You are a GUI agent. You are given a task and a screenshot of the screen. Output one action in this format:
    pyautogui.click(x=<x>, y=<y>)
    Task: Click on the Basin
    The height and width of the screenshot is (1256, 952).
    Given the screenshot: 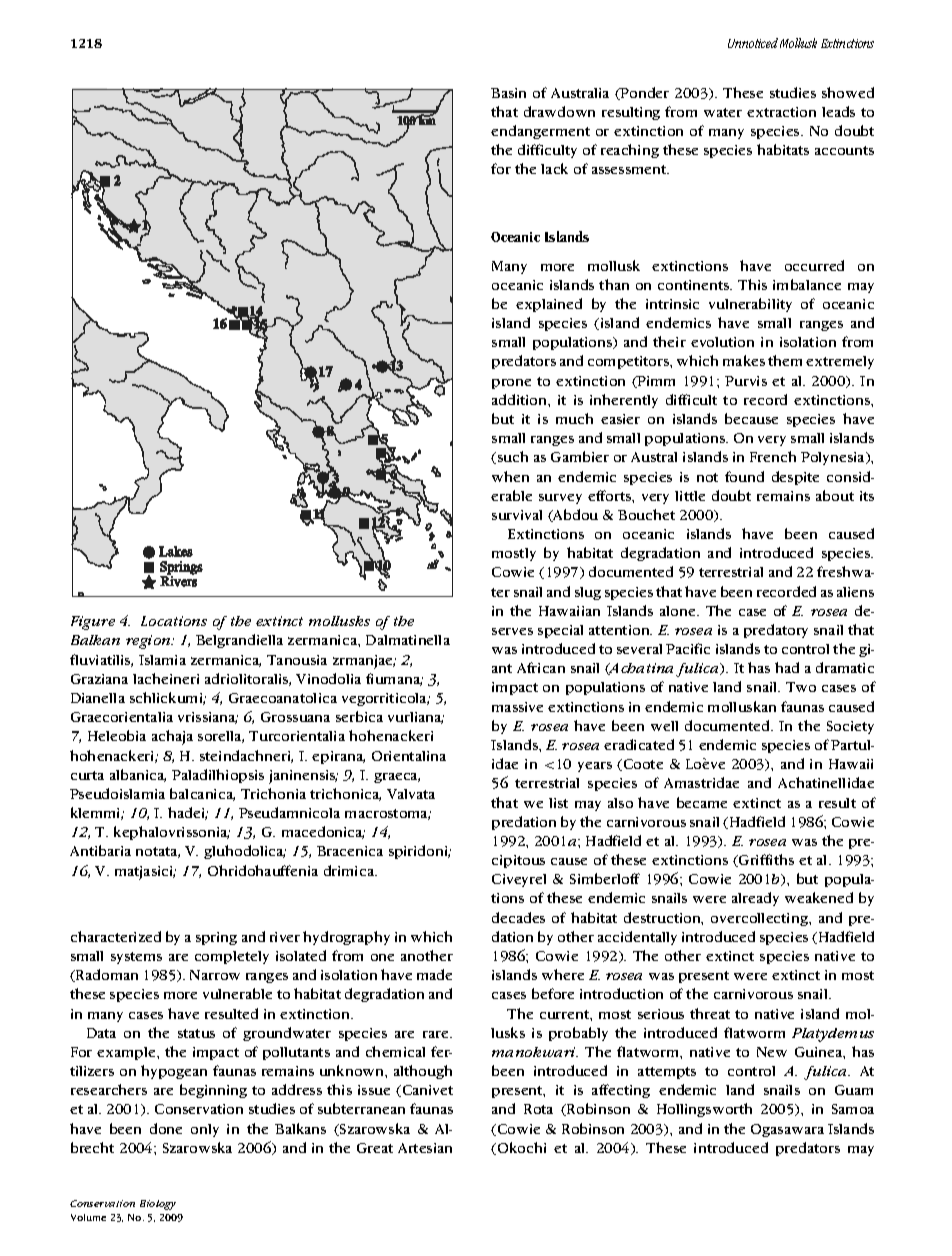 What is the action you would take?
    pyautogui.click(x=508, y=93)
